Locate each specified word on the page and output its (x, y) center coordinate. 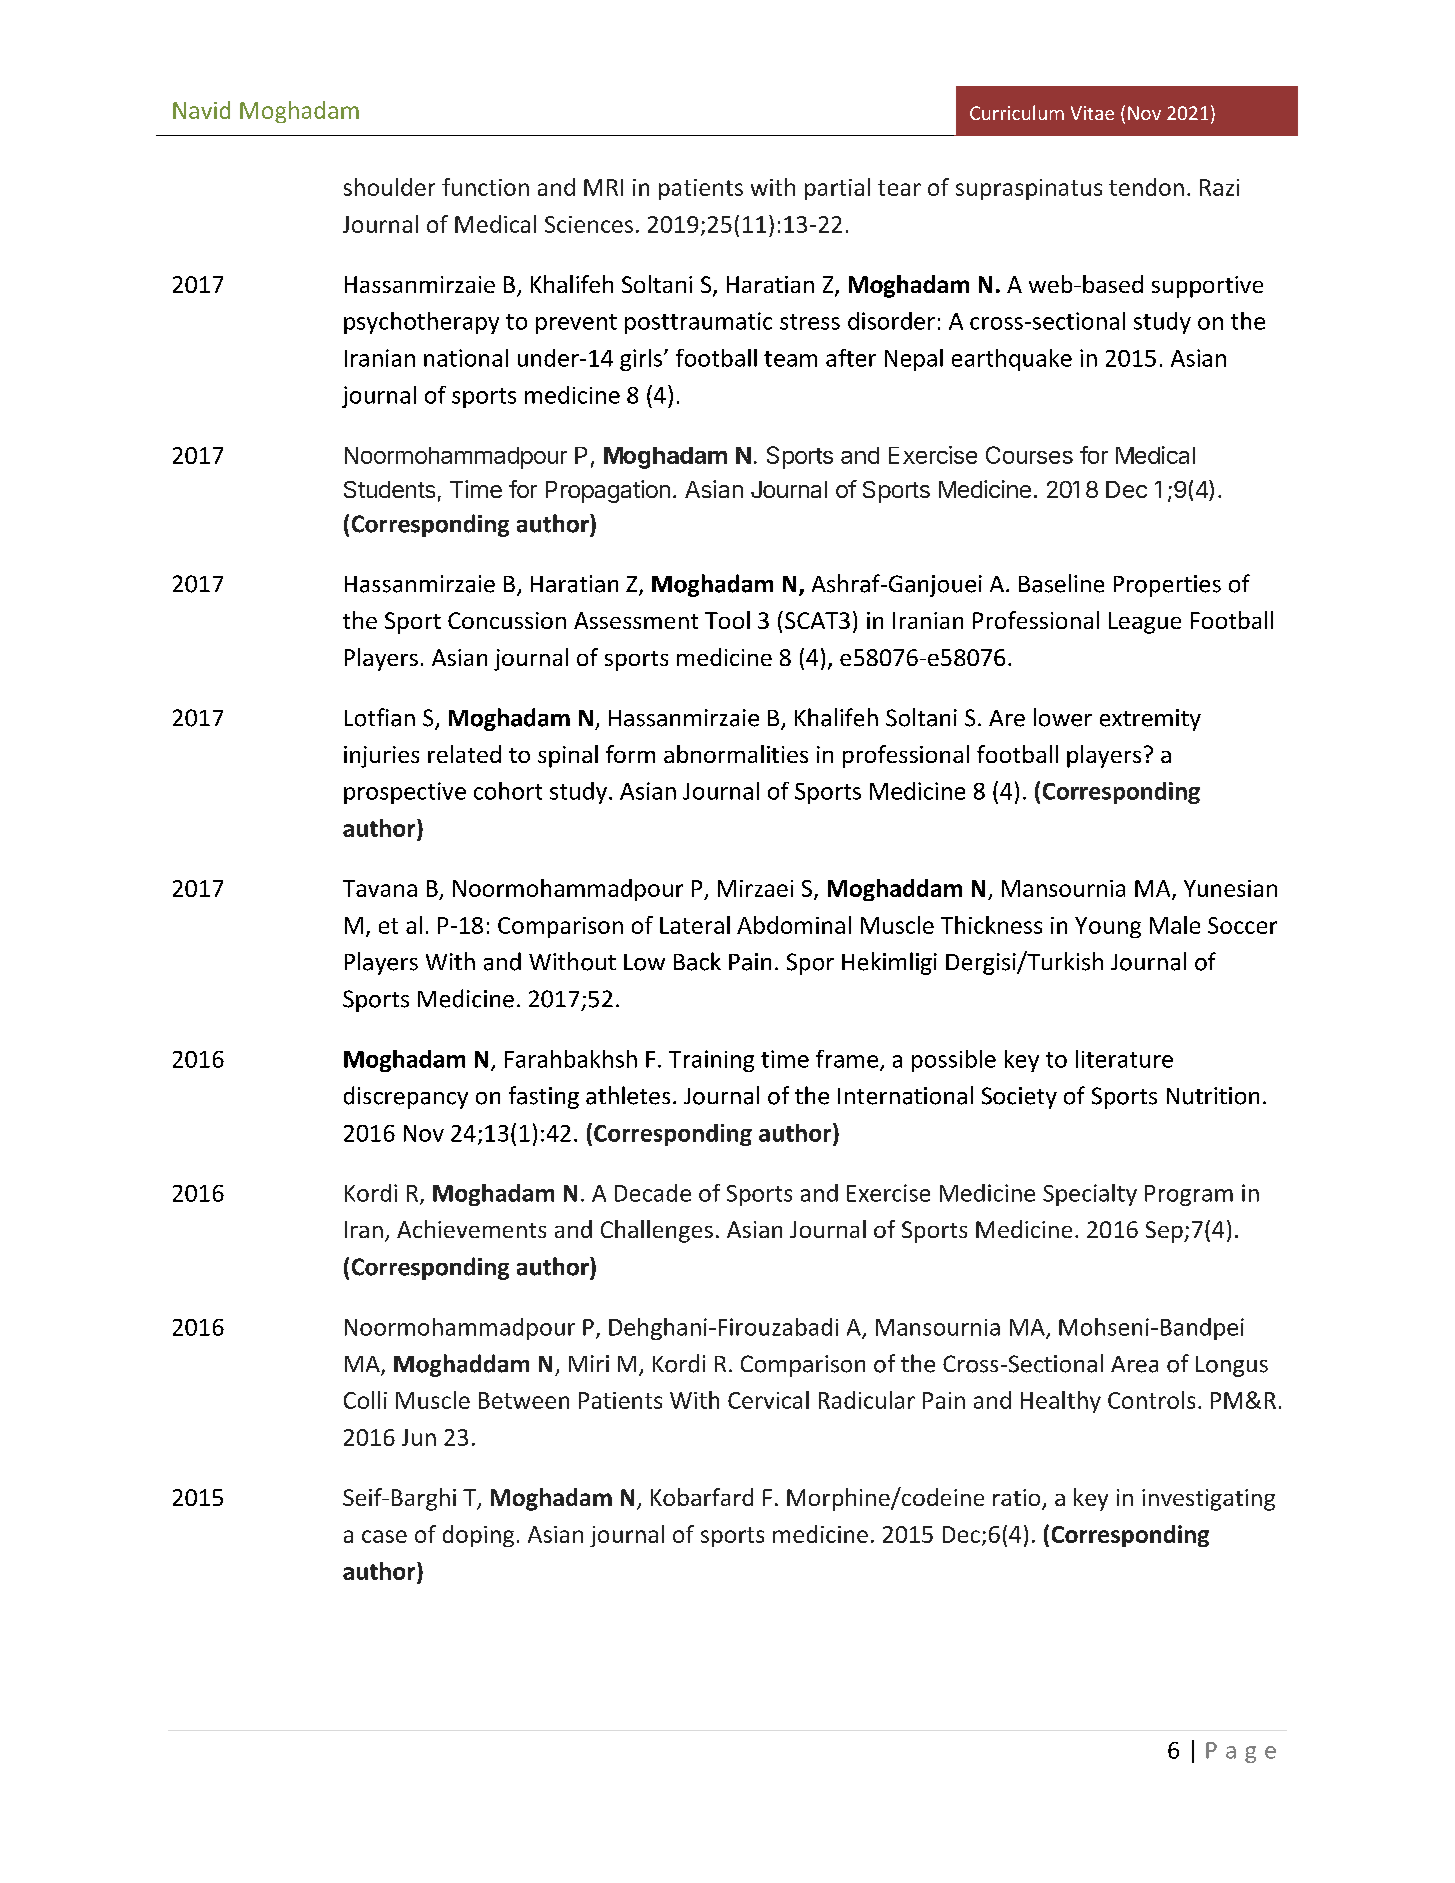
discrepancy (406, 1097)
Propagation (608, 491)
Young (1108, 927)
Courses (1029, 455)
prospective (405, 793)
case (384, 1536)
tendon (1146, 187)
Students (389, 489)
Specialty (1090, 1195)
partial (837, 189)
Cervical (768, 1400)
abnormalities (736, 754)
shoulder (389, 187)
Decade (653, 1193)
